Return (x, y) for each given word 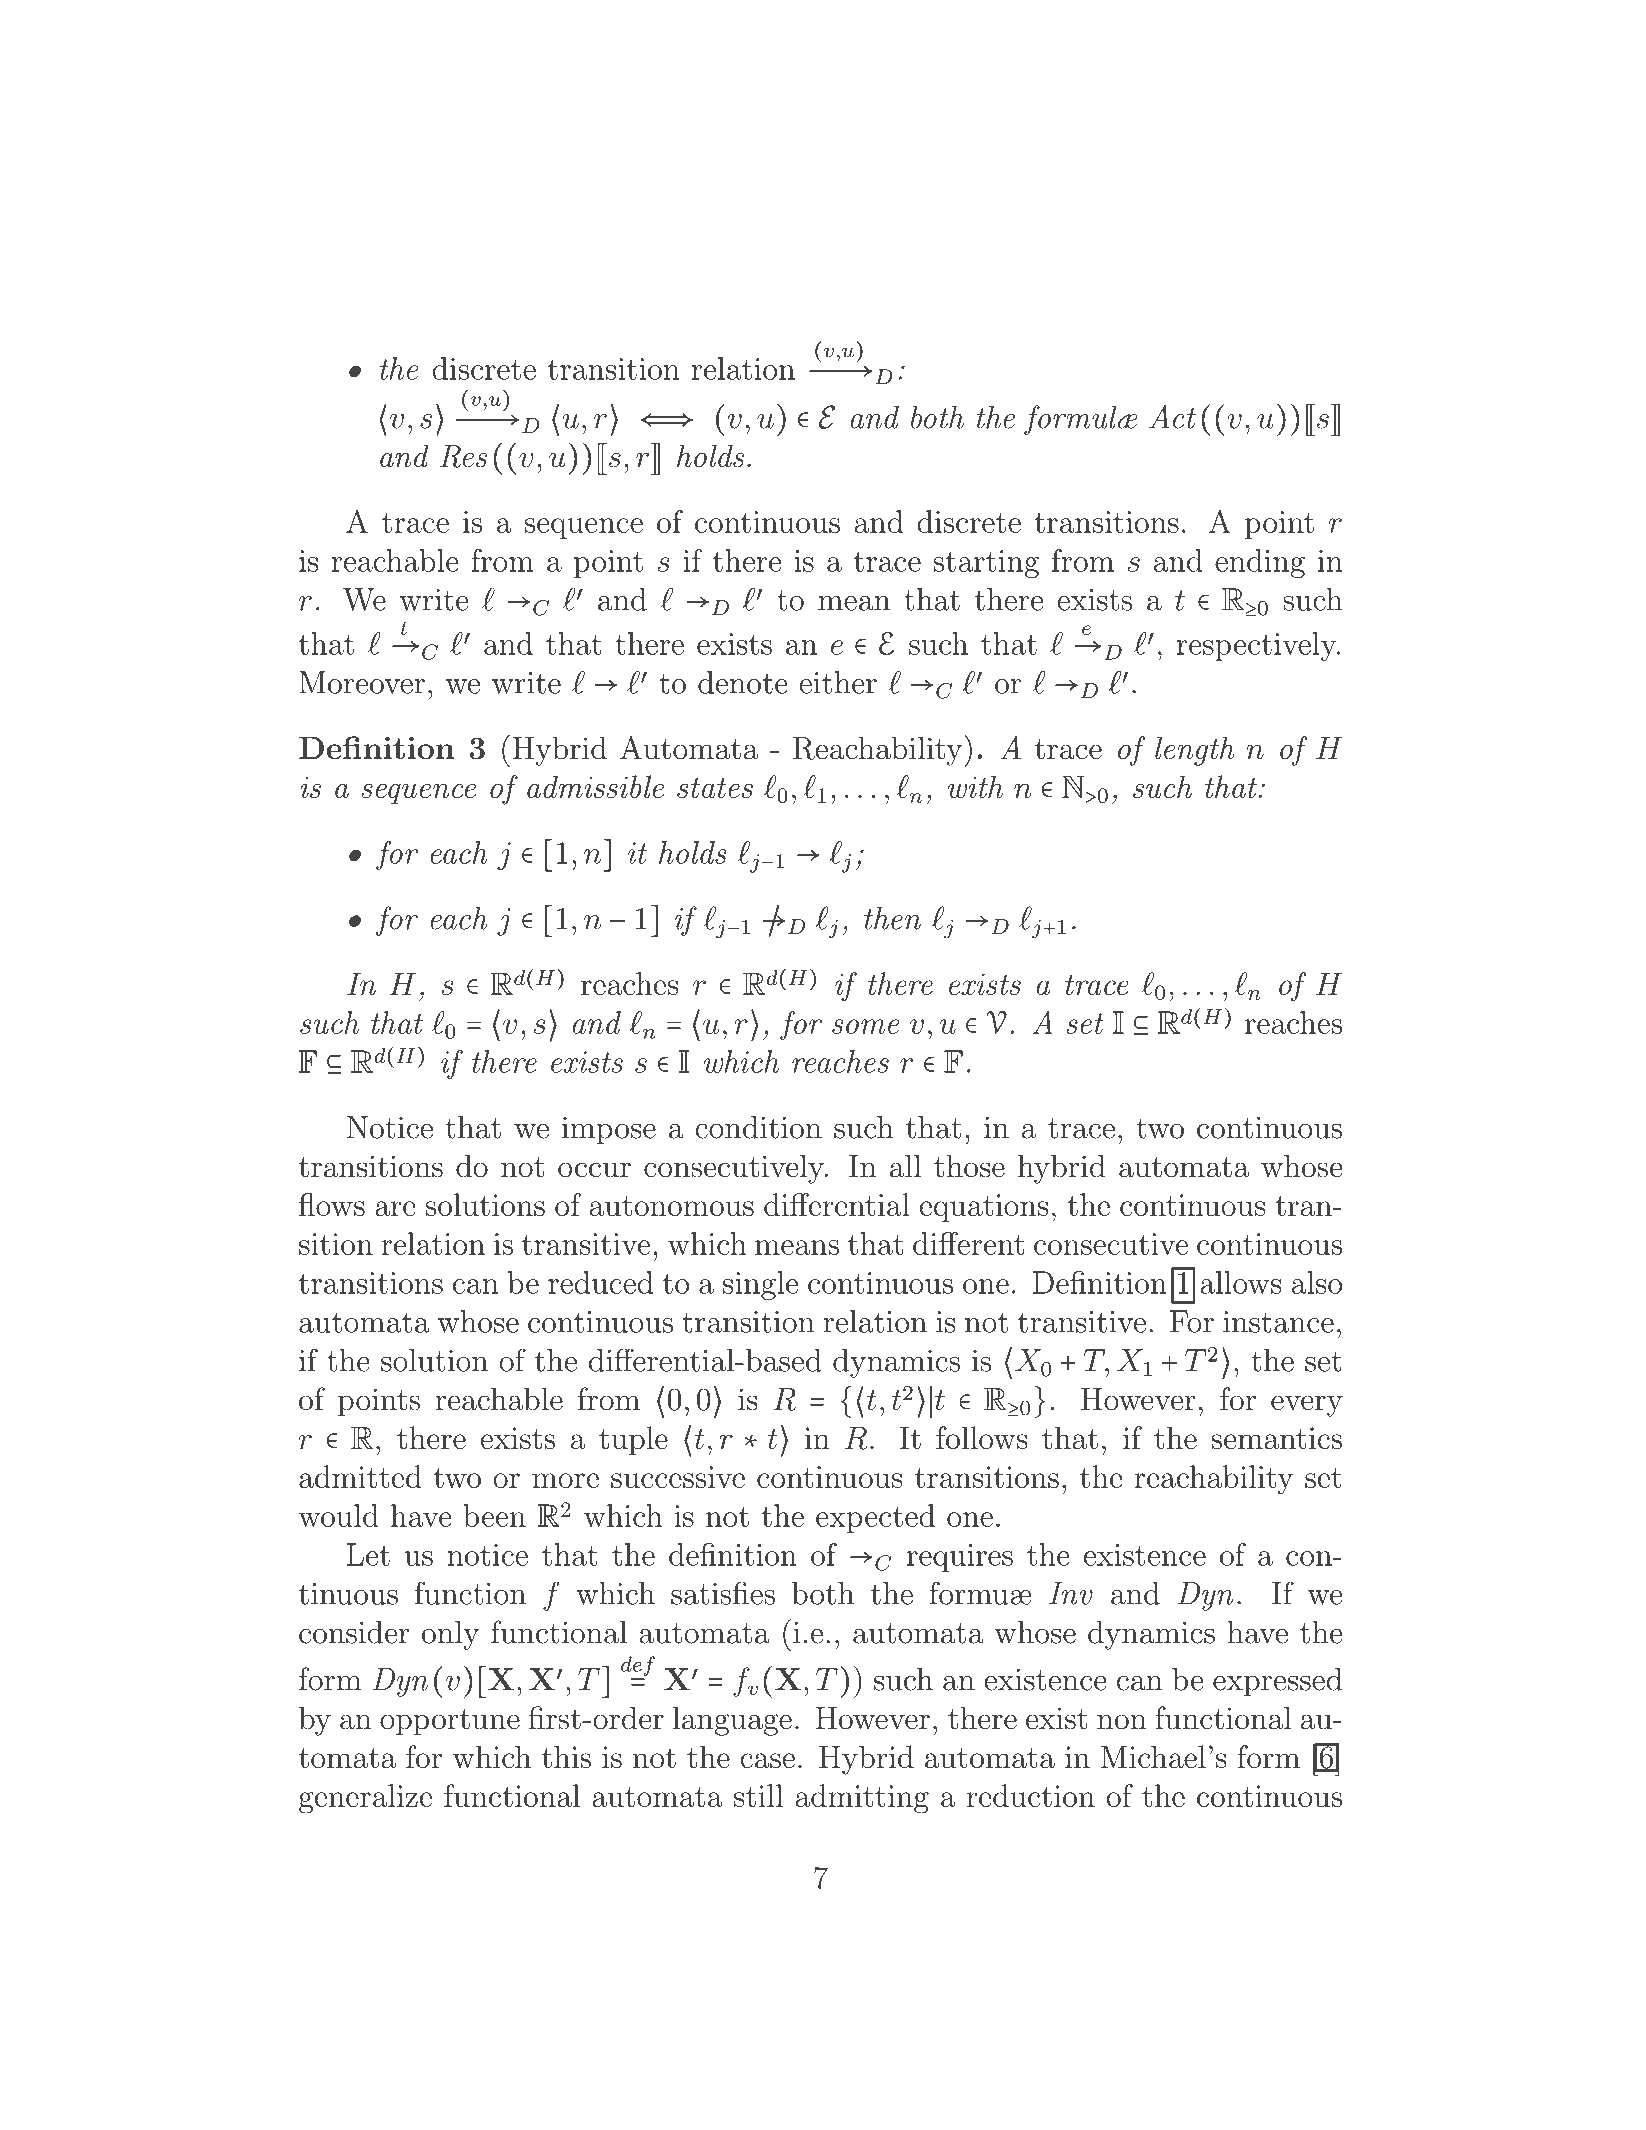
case (767, 1760)
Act (1172, 417)
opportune (450, 1722)
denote (743, 682)
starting (986, 564)
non (1122, 1722)
